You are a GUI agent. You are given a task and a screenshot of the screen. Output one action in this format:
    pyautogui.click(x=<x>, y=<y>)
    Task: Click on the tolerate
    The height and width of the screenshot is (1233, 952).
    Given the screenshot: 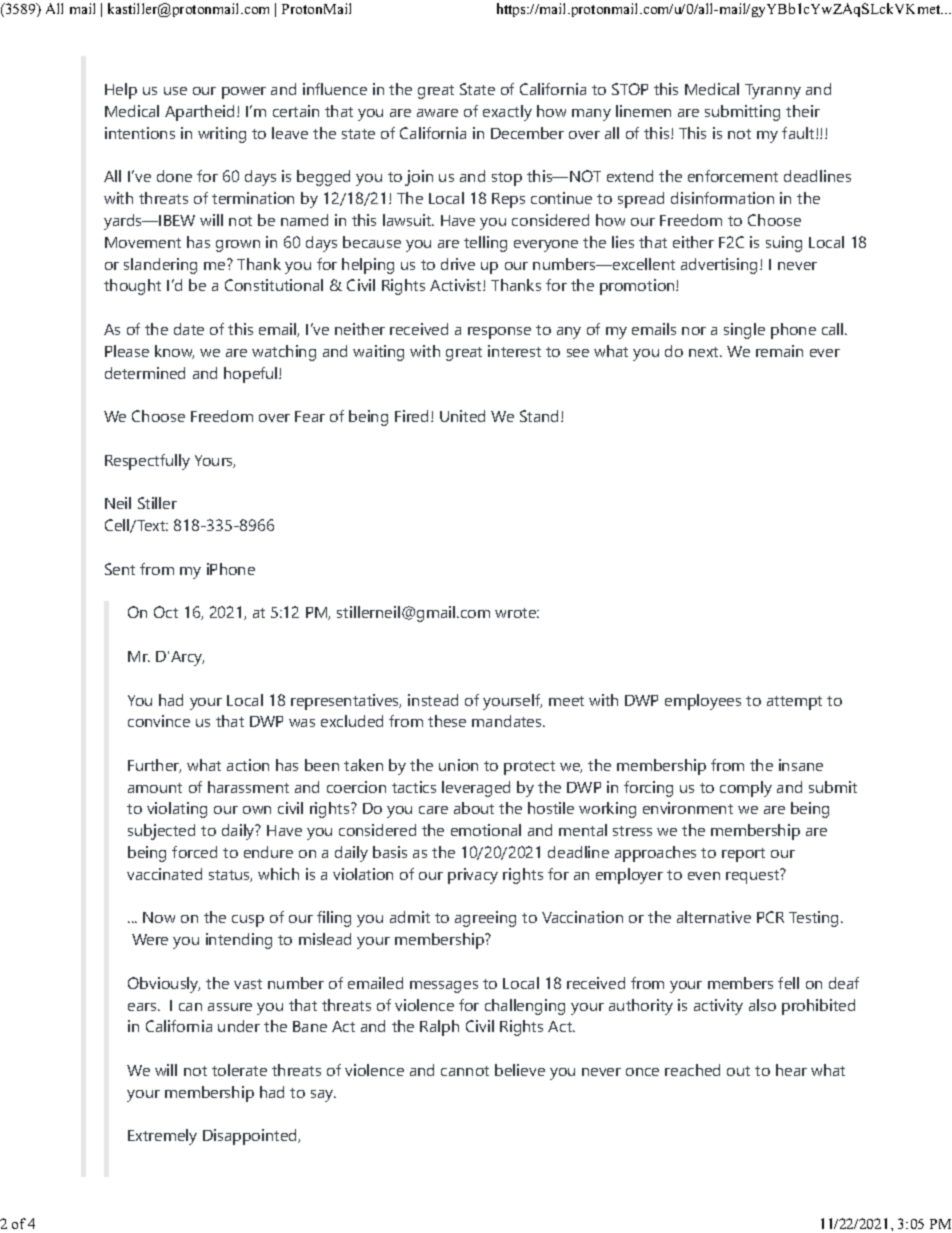 What is the action you would take?
    pyautogui.click(x=239, y=1070)
